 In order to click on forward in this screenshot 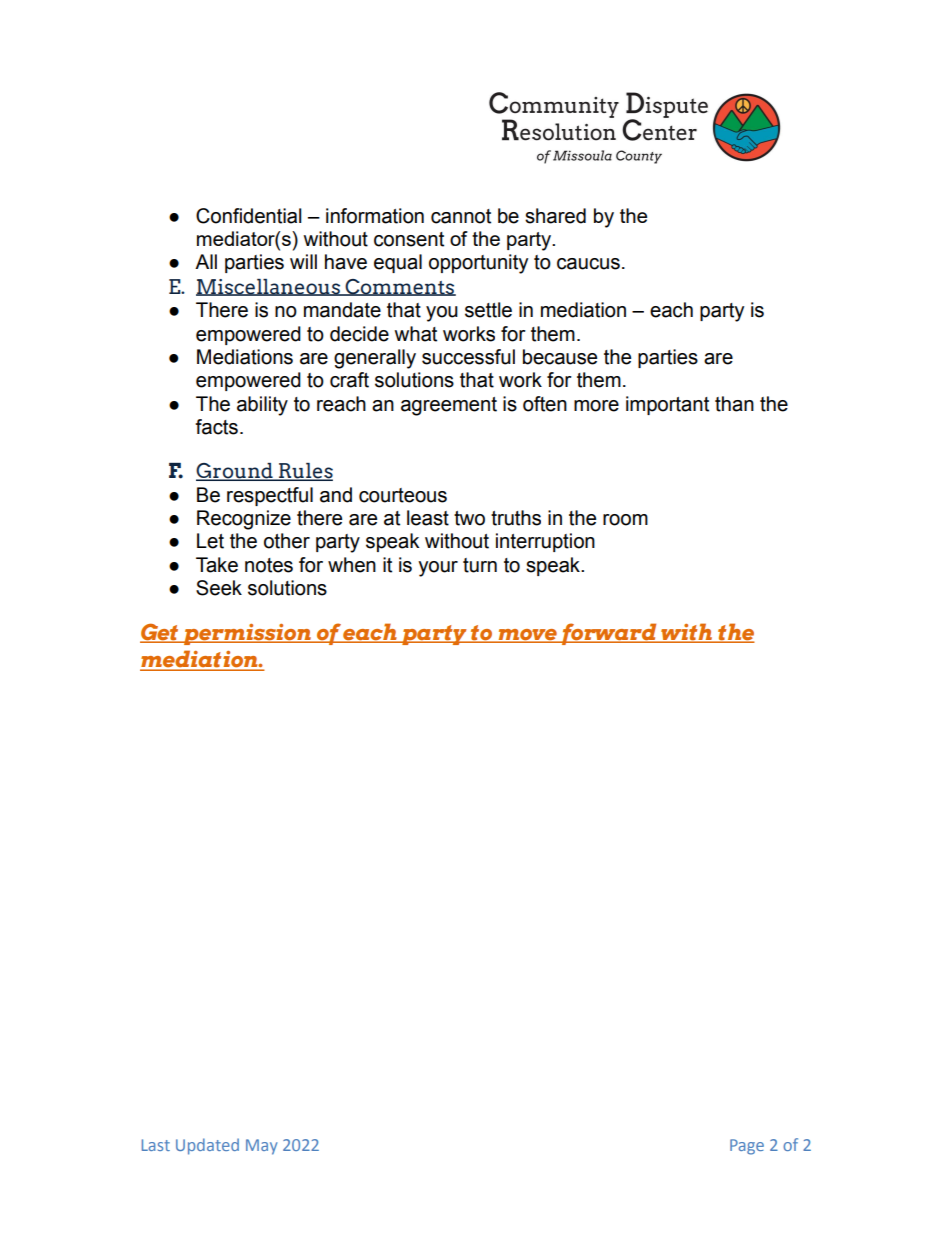, I will do `click(609, 634)`.
